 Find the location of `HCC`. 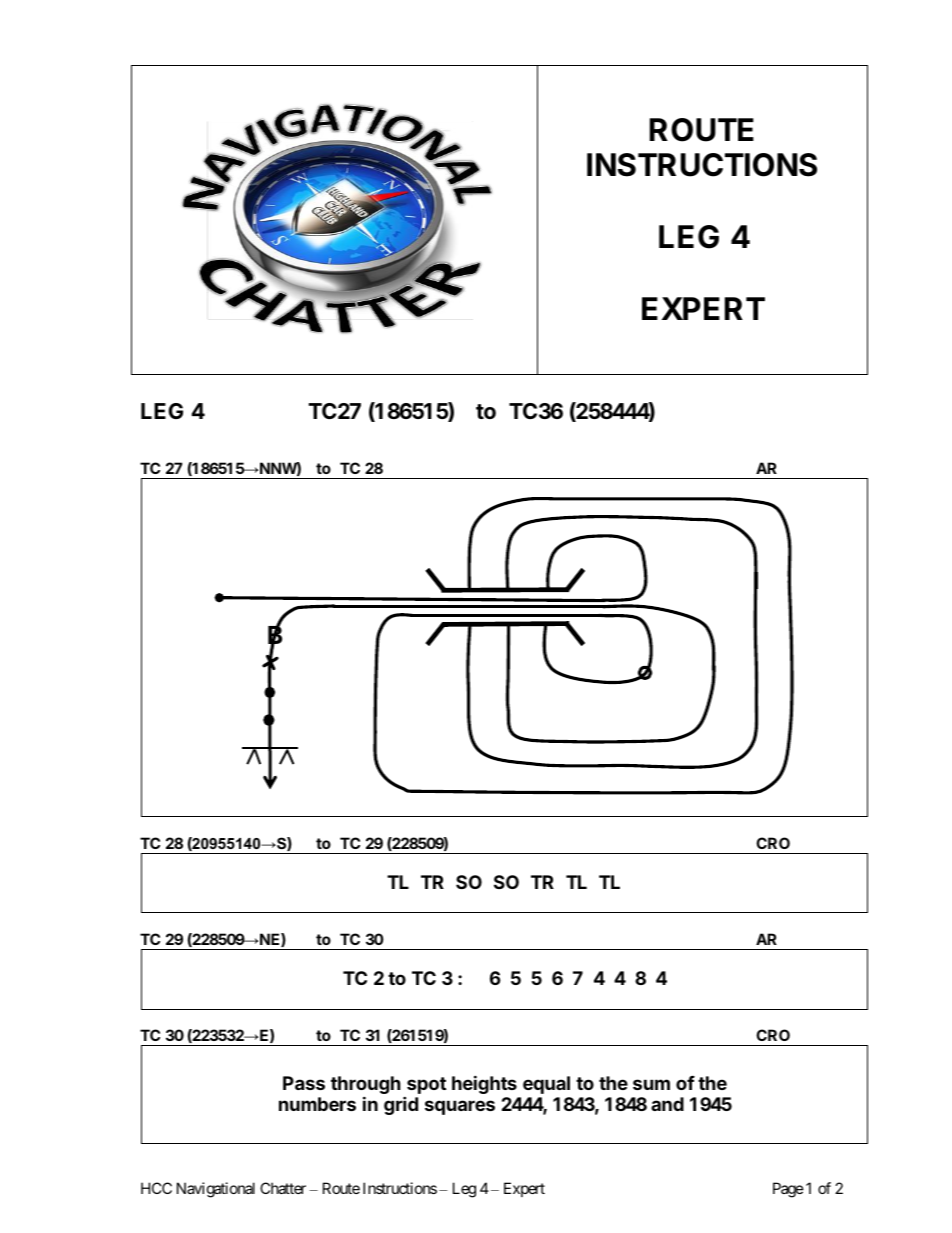

HCC is located at coordinates (156, 1188).
